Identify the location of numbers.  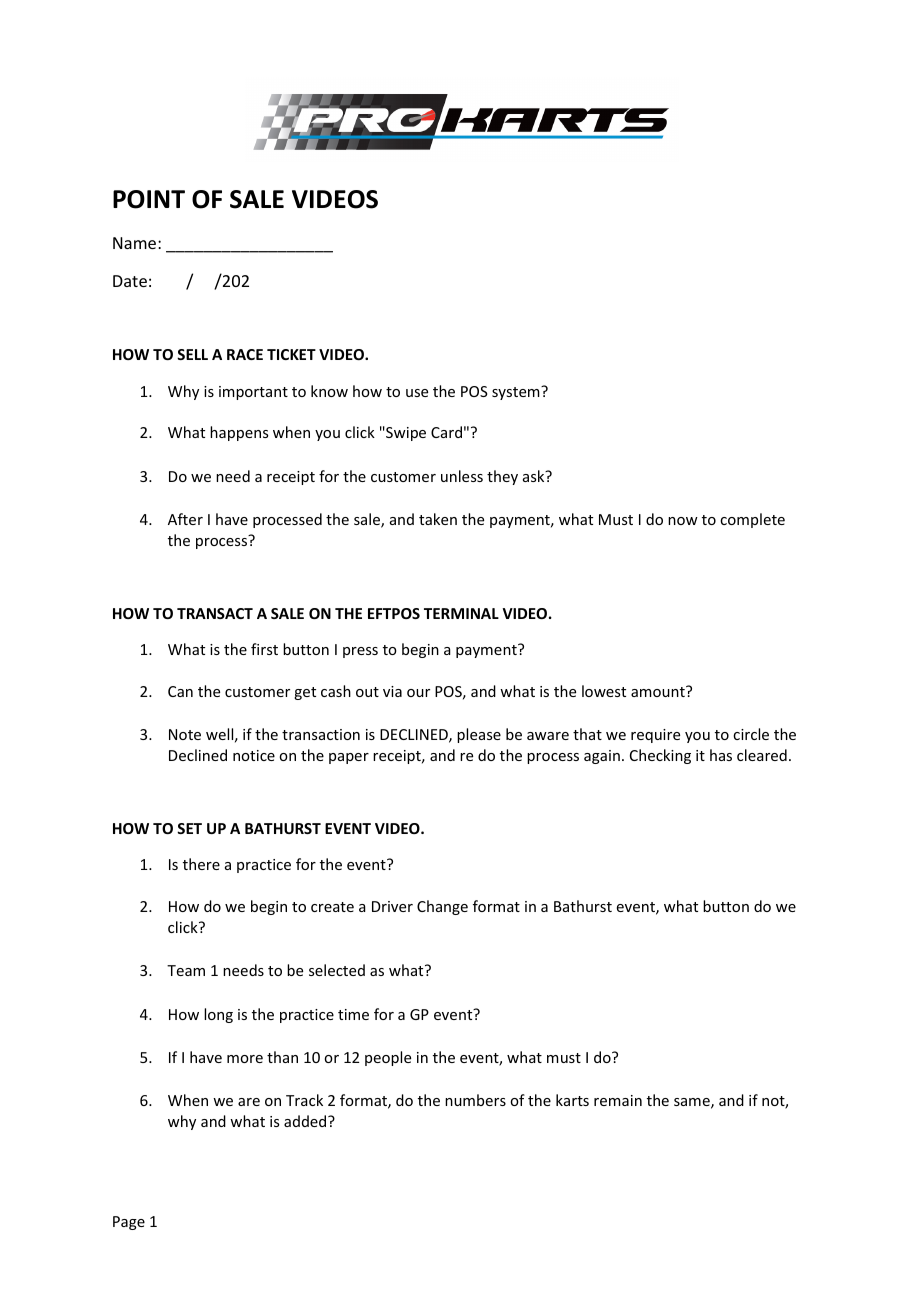
(475, 1100).
